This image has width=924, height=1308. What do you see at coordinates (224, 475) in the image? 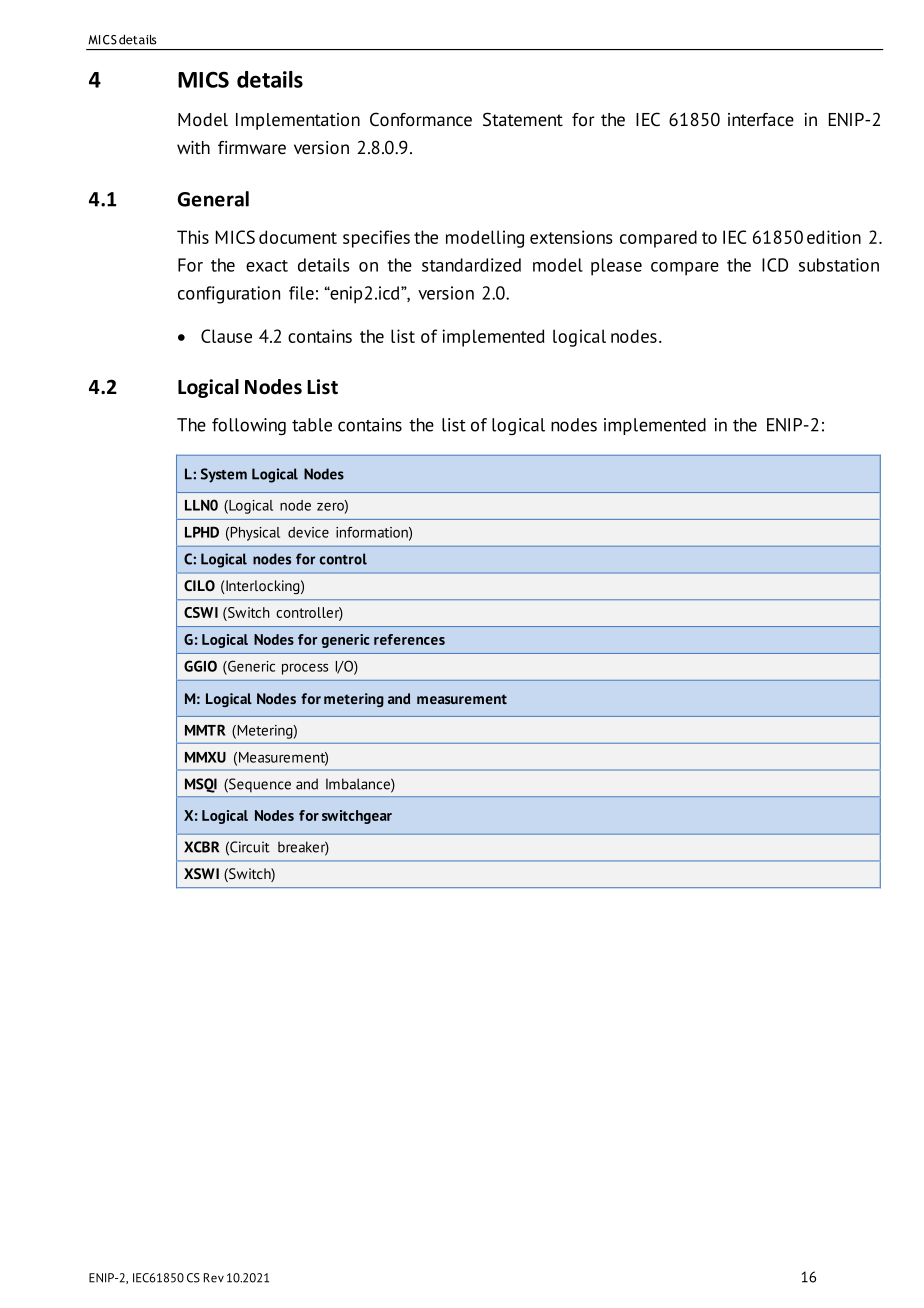
I see `System` at bounding box center [224, 475].
